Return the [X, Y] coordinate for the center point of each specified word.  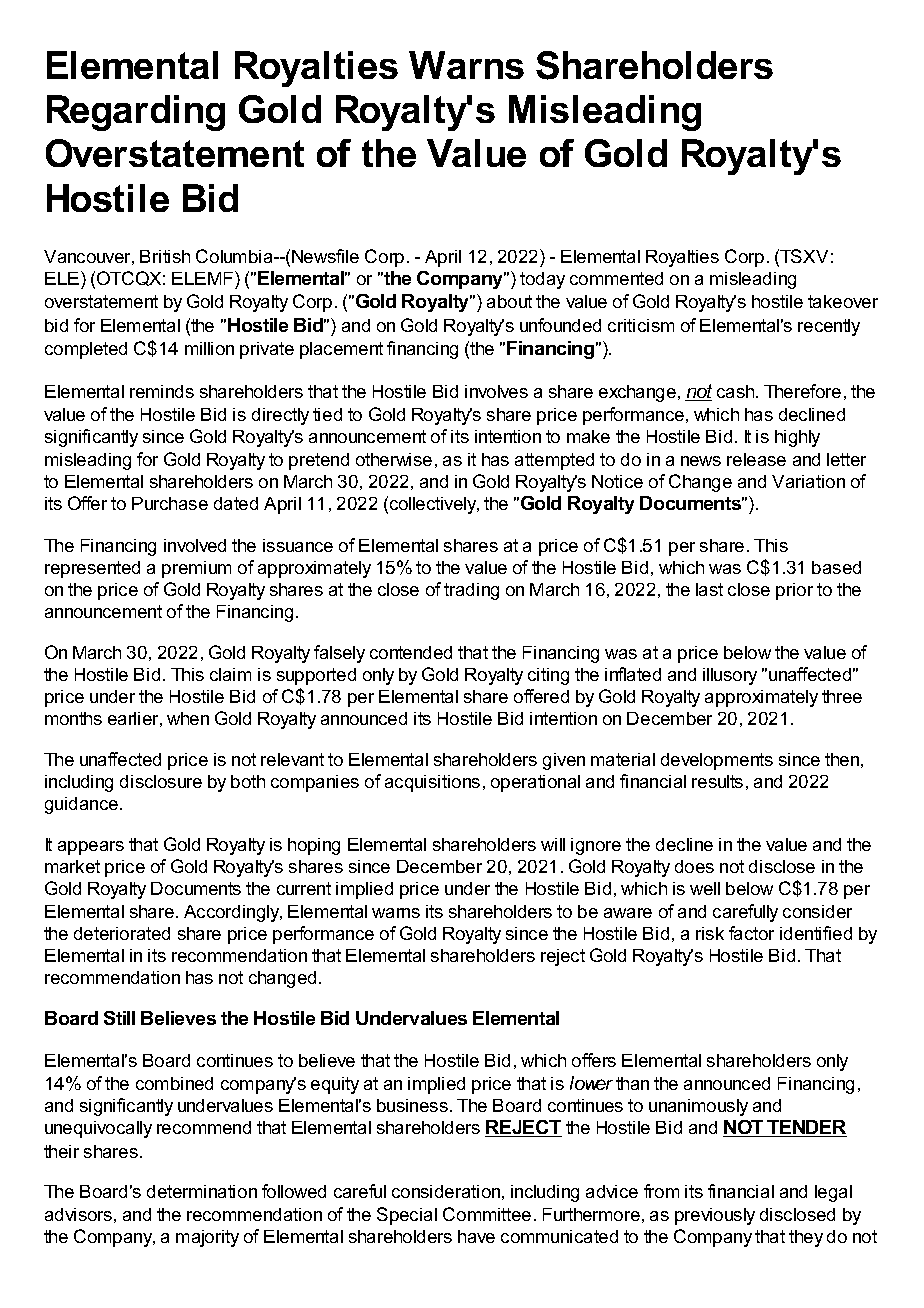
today [542, 280]
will [553, 844]
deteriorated [122, 933]
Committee [487, 1214]
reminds [162, 391]
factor [751, 933]
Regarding [136, 113]
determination [202, 1191]
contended [411, 652]
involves [496, 391]
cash [737, 391]
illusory [730, 676]
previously [715, 1216]
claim [230, 674]
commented [616, 278]
